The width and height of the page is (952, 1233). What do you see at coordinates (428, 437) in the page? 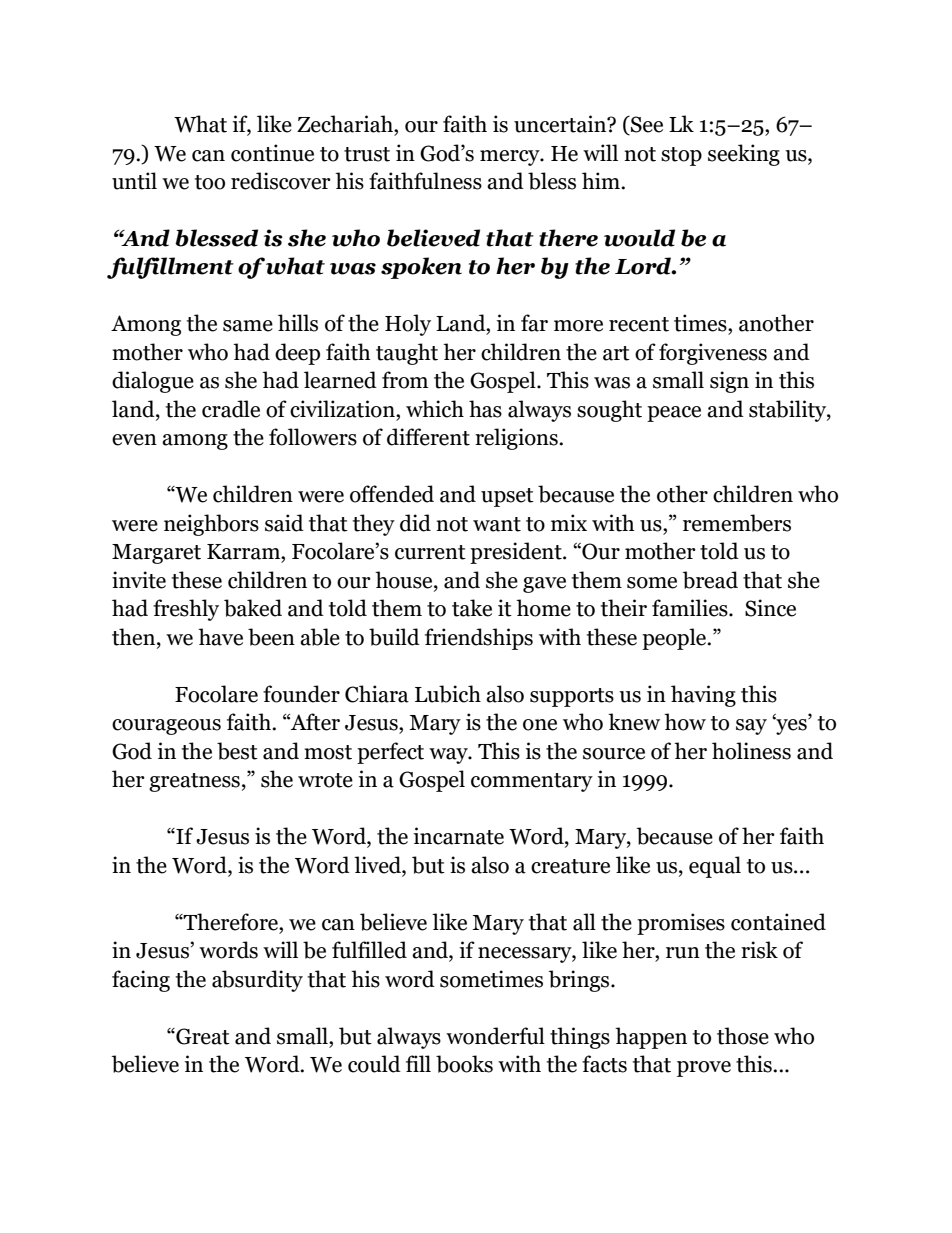
I see `different` at bounding box center [428, 437].
